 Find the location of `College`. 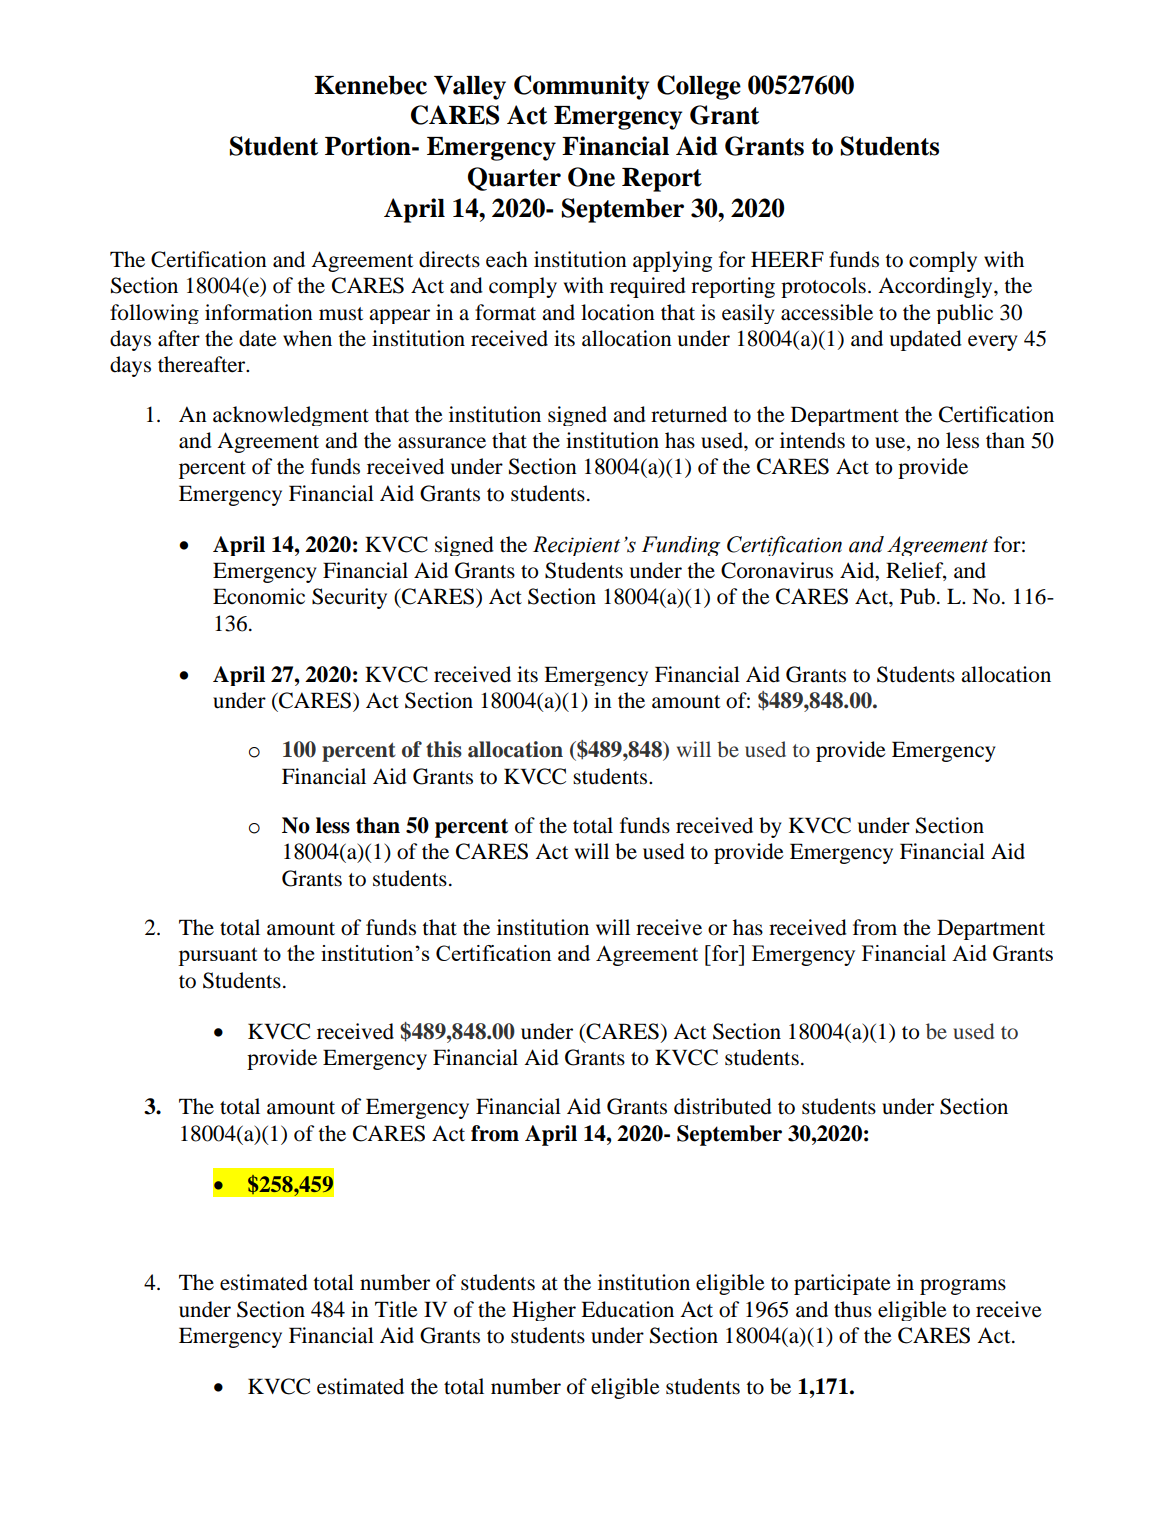

College is located at coordinates (699, 87).
